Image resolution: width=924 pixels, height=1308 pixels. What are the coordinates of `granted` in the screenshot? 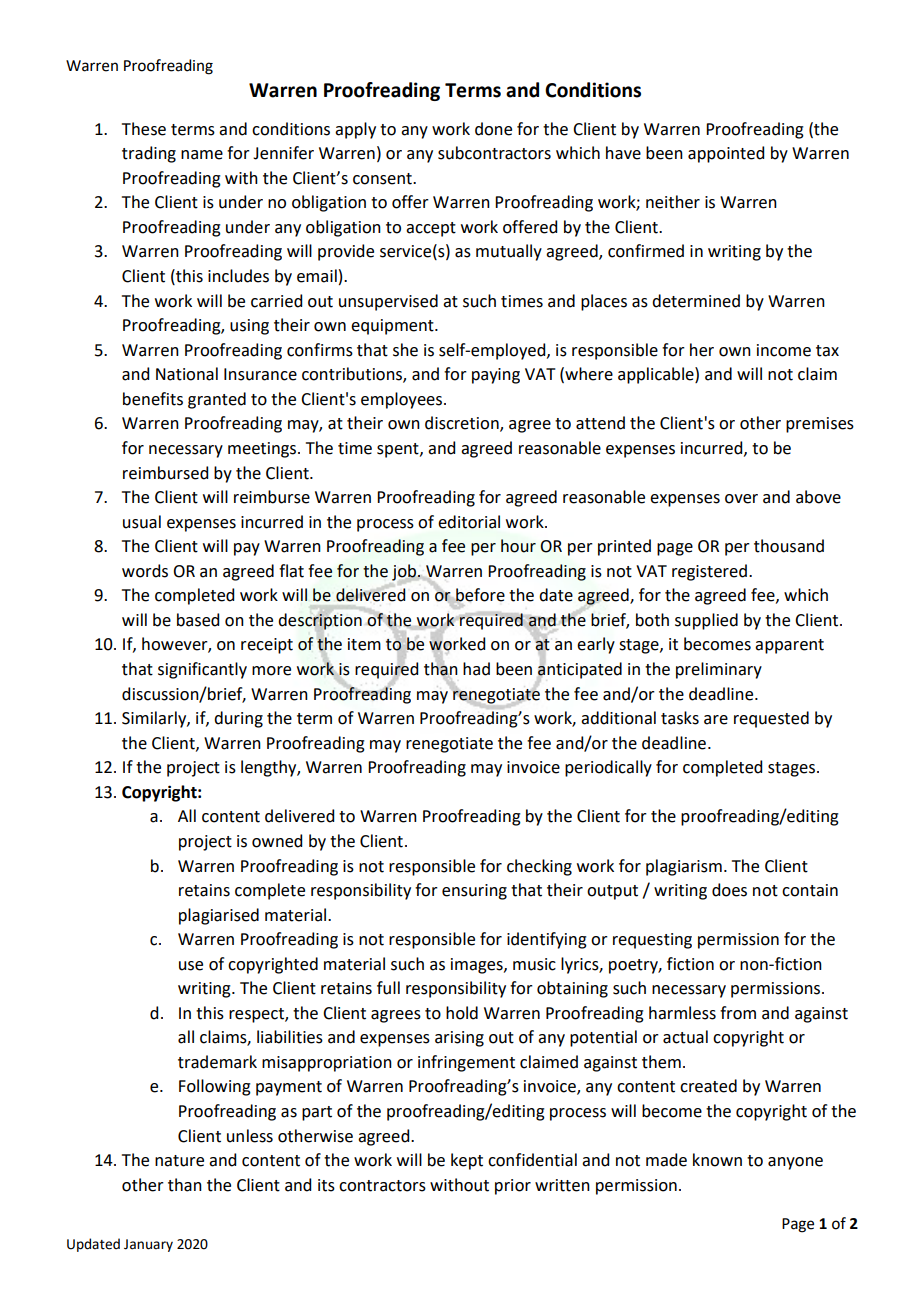 It's located at (217, 400).
